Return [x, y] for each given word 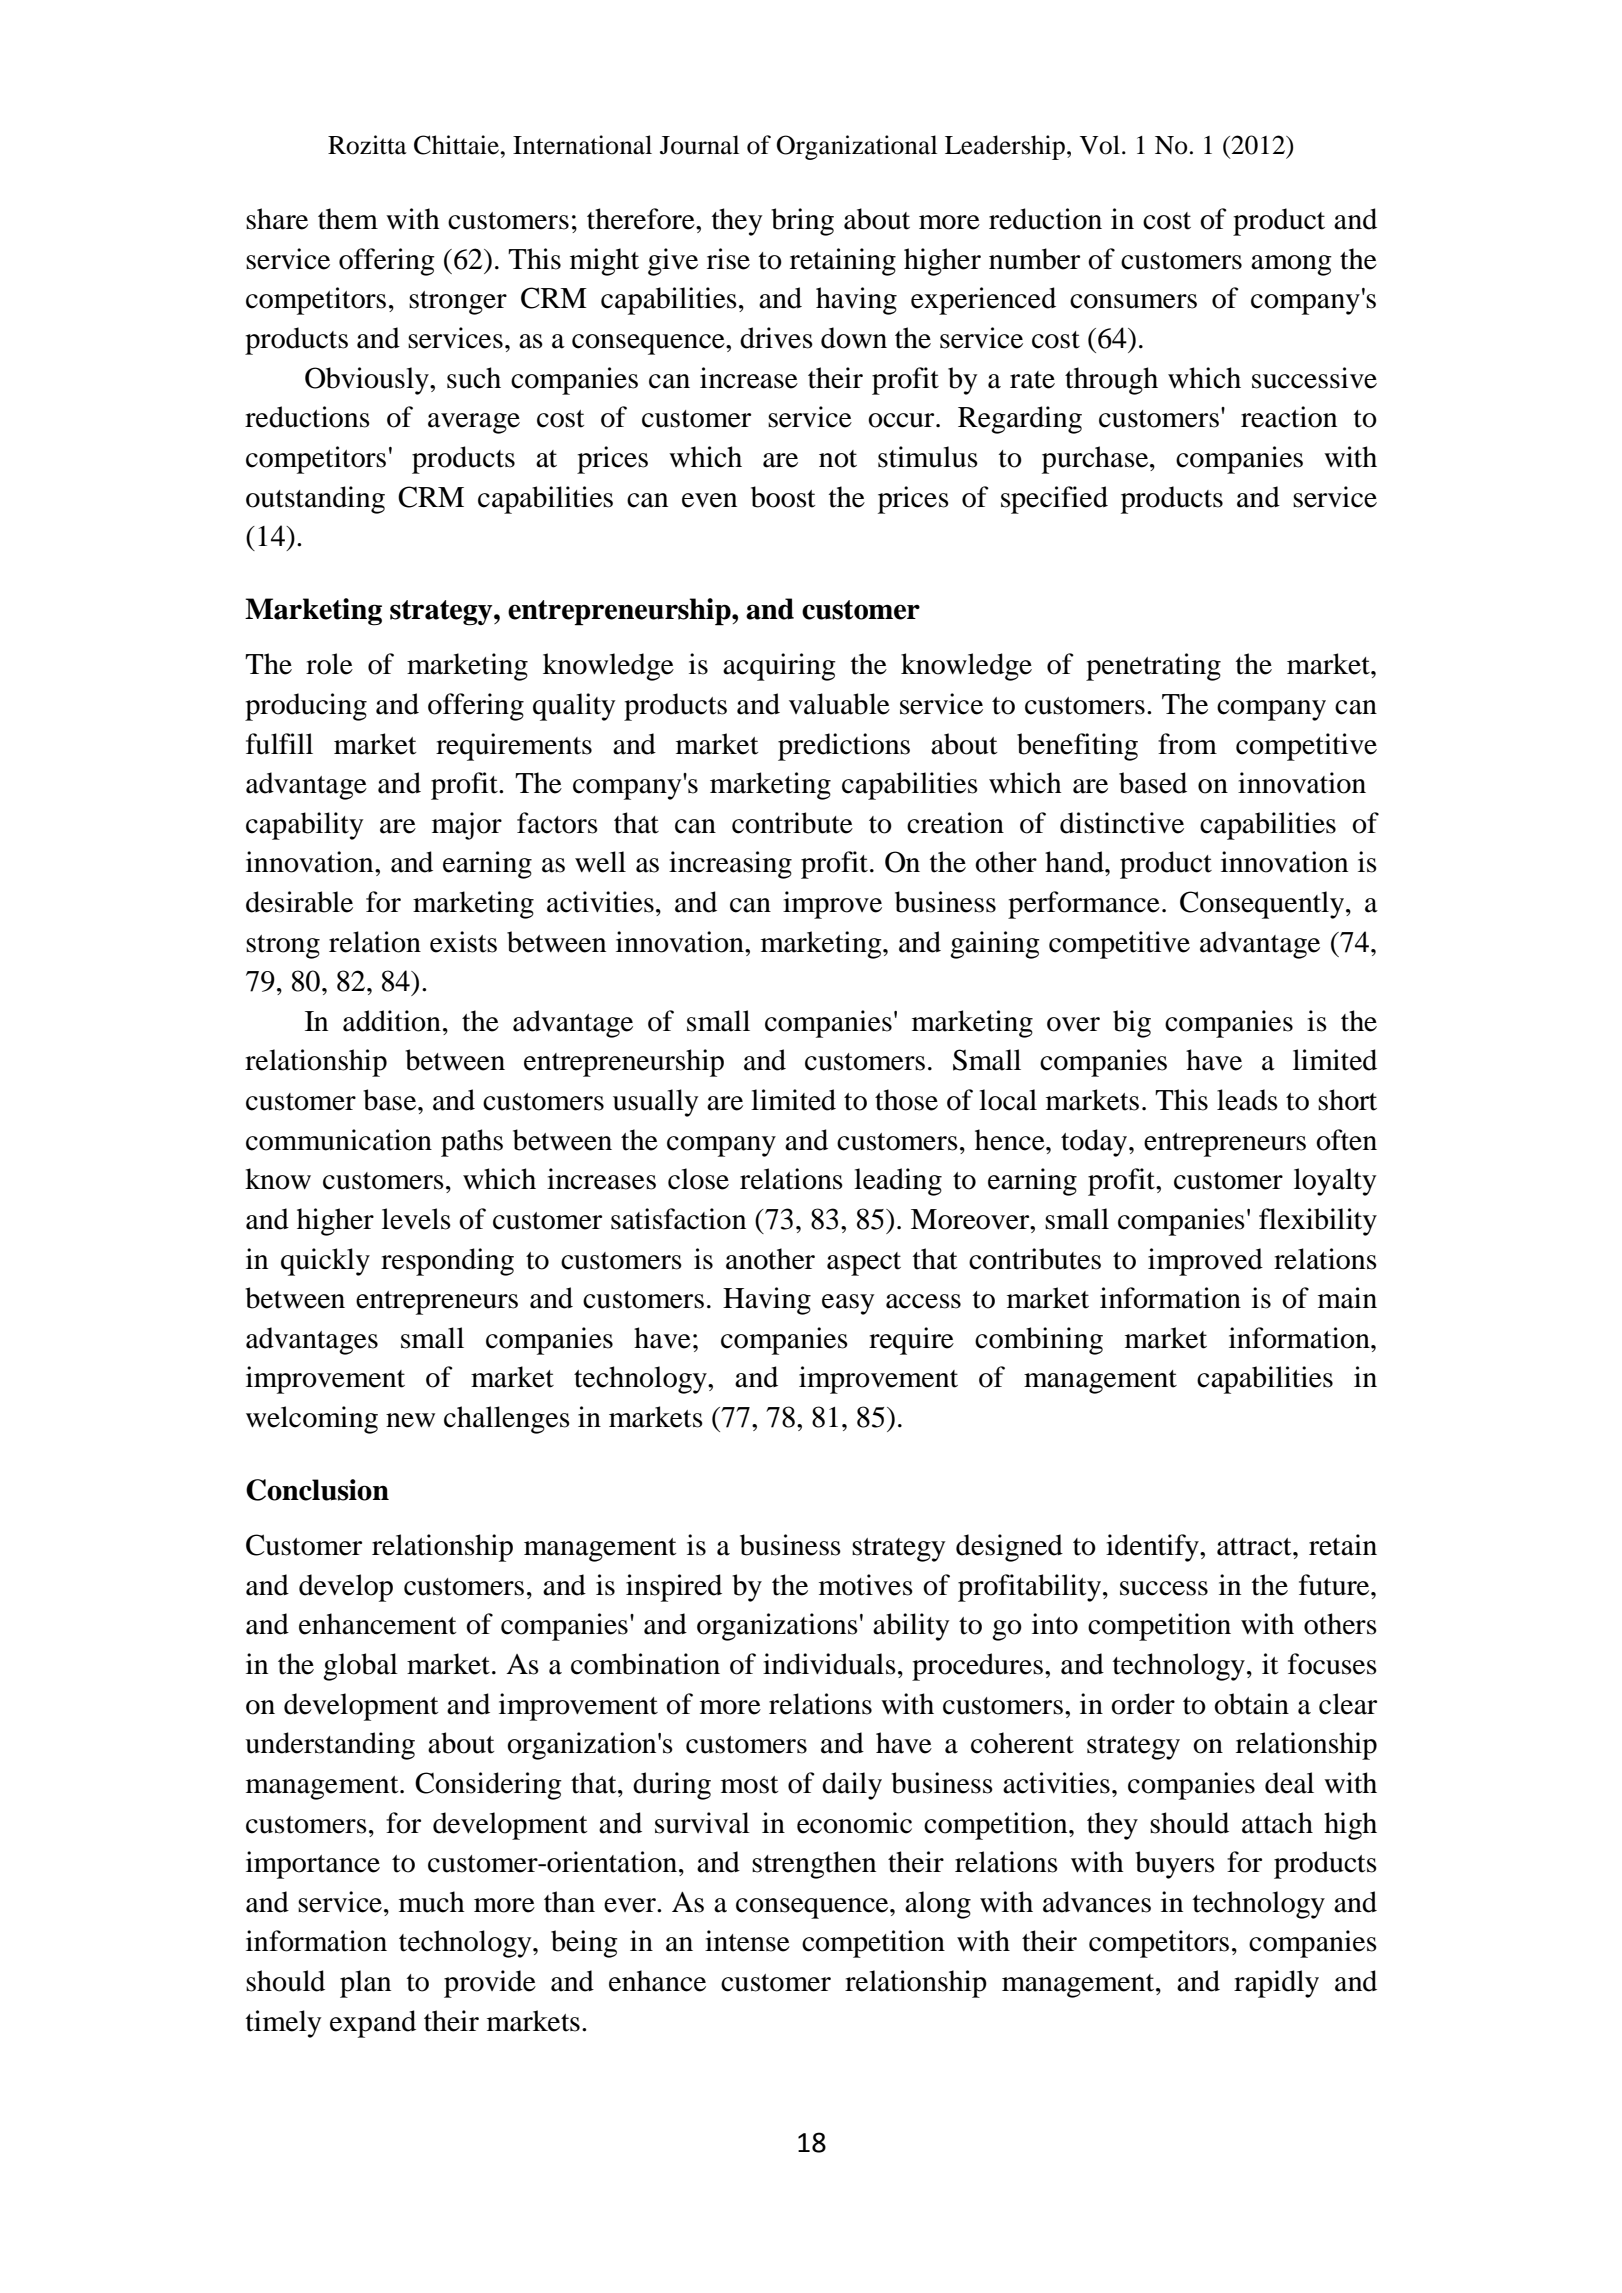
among [1291, 265]
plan [365, 1984]
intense [747, 1941]
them [348, 219]
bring [802, 222]
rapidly [1276, 1984]
